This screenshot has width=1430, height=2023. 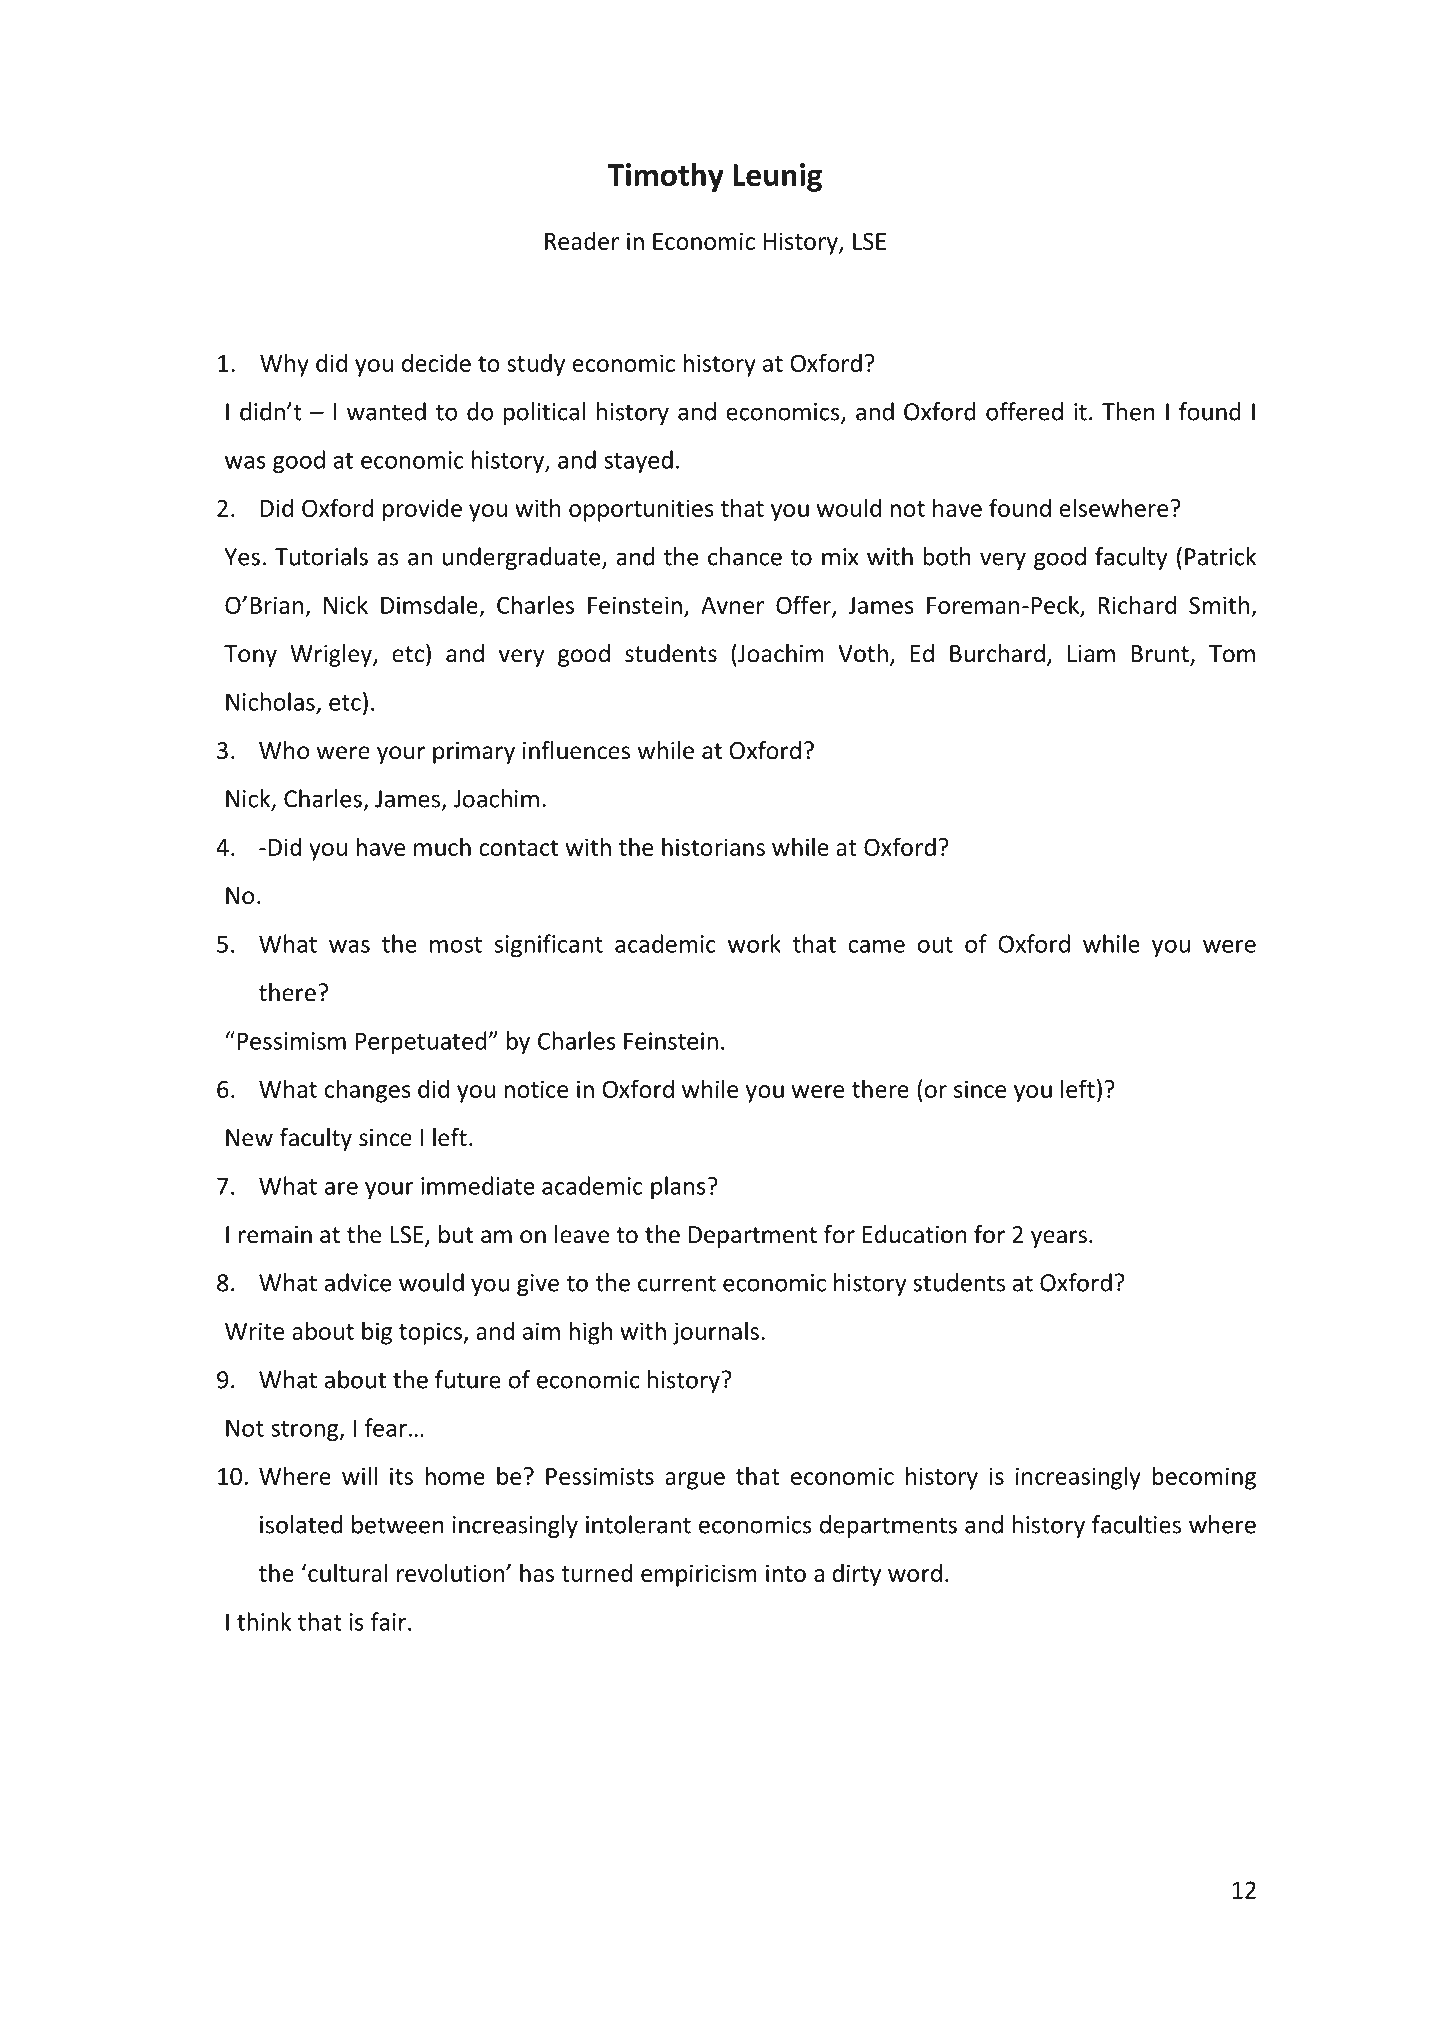 I want to click on Then, so click(x=1128, y=411).
